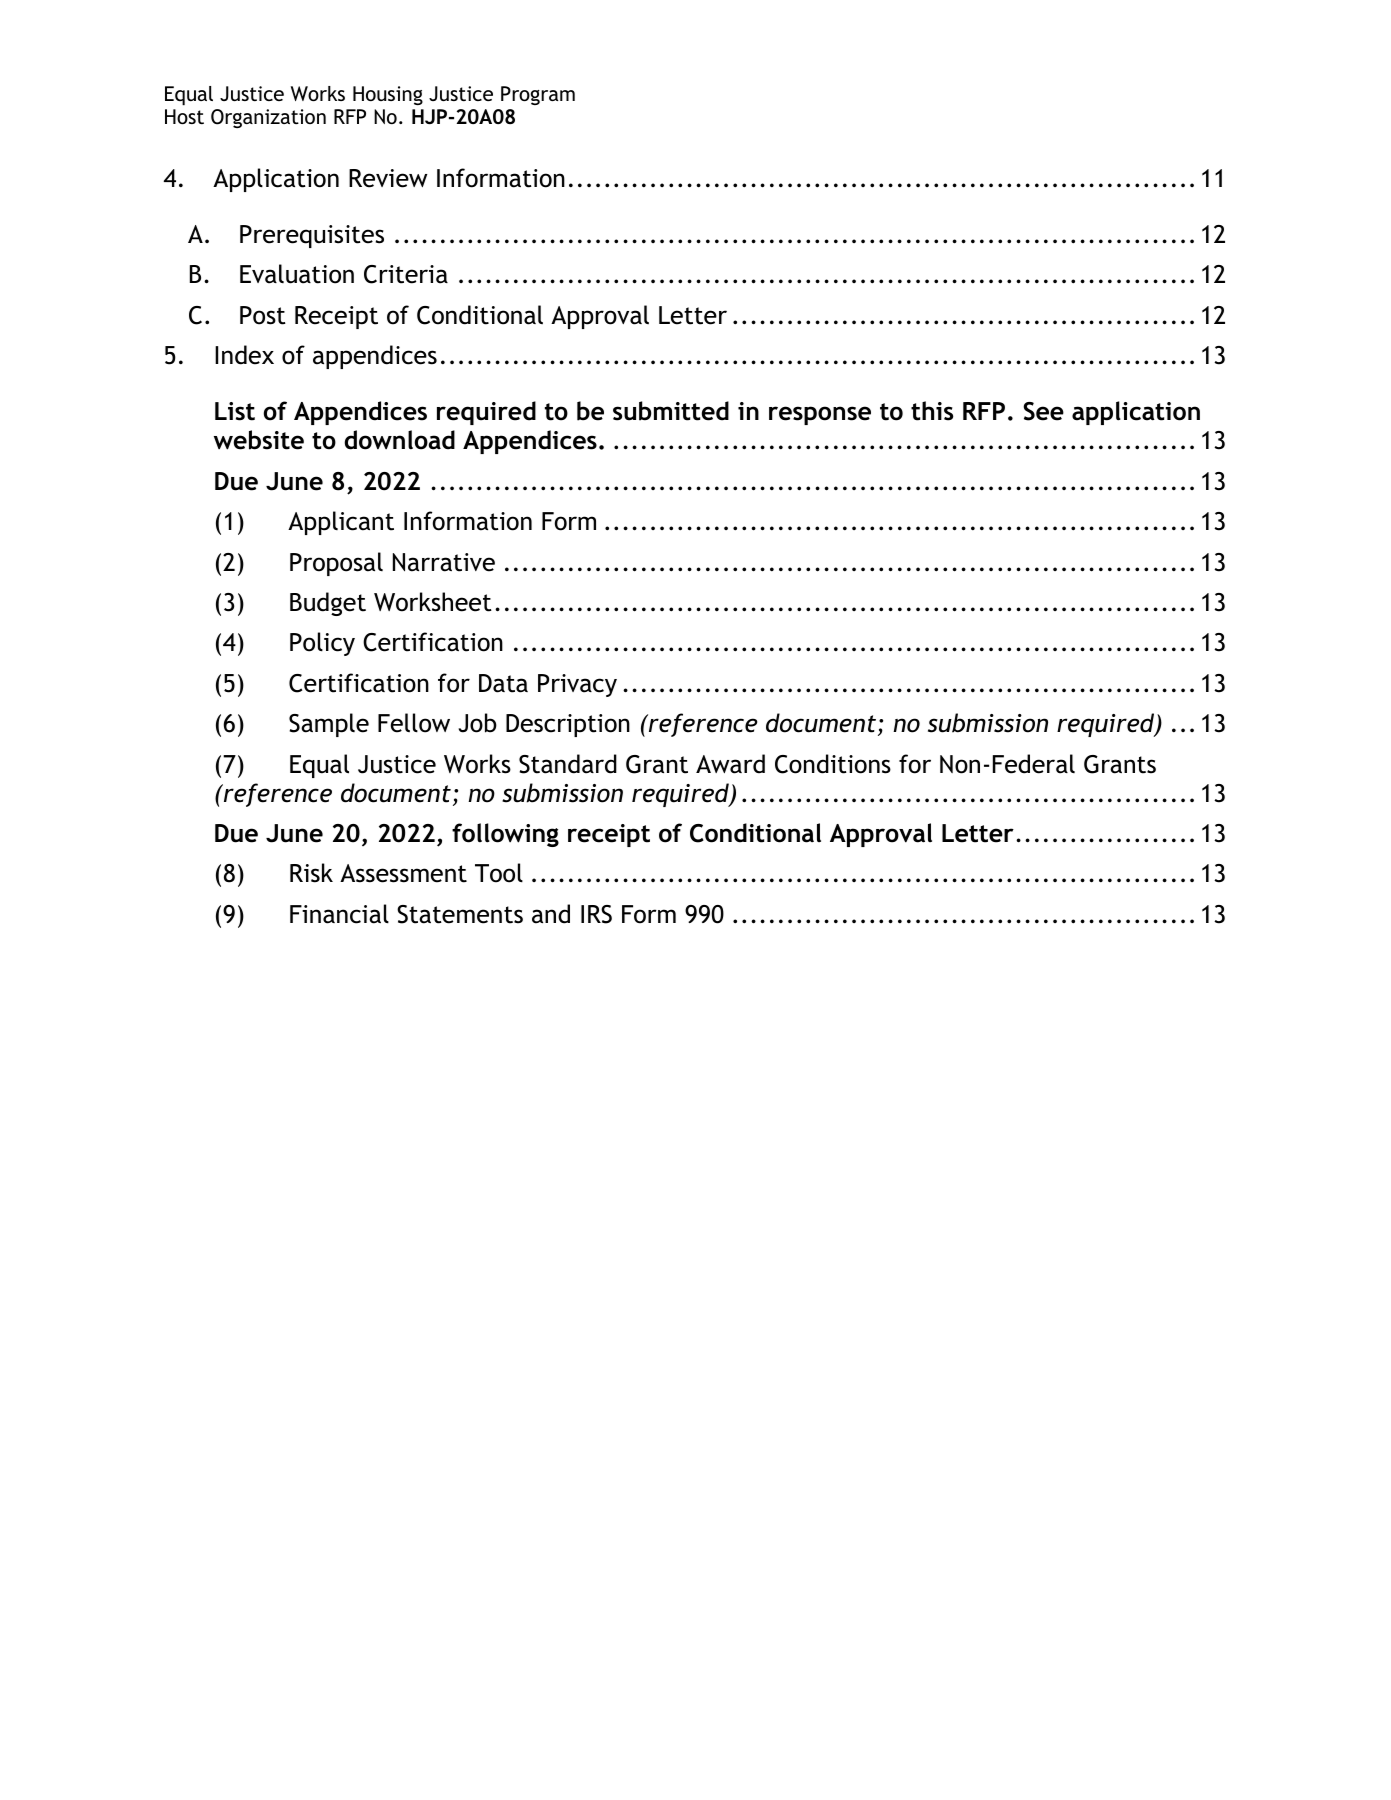 This screenshot has height=1800, width=1391. What do you see at coordinates (322, 644) in the screenshot?
I see `Policy` at bounding box center [322, 644].
